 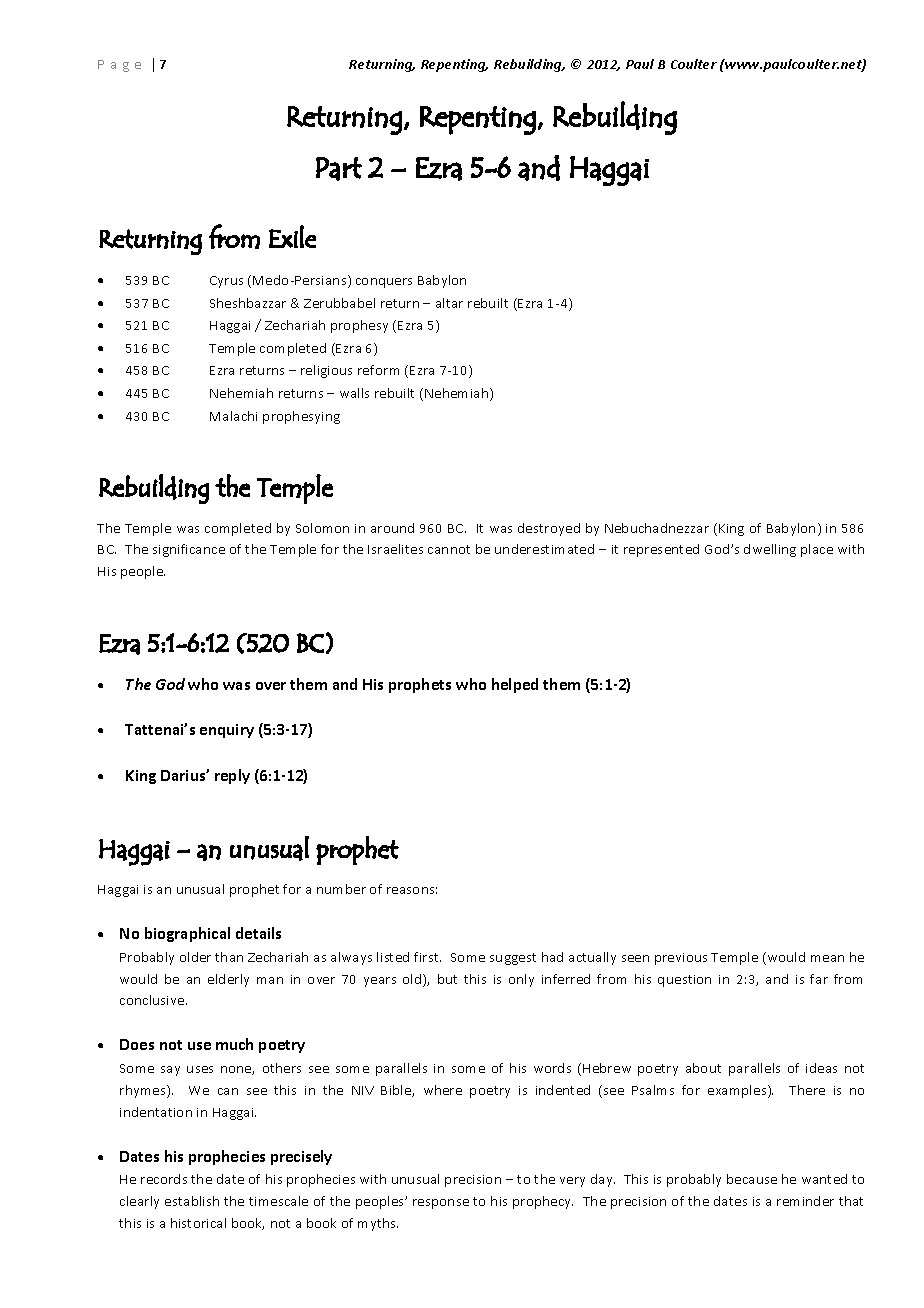 I want to click on details, so click(x=258, y=933).
